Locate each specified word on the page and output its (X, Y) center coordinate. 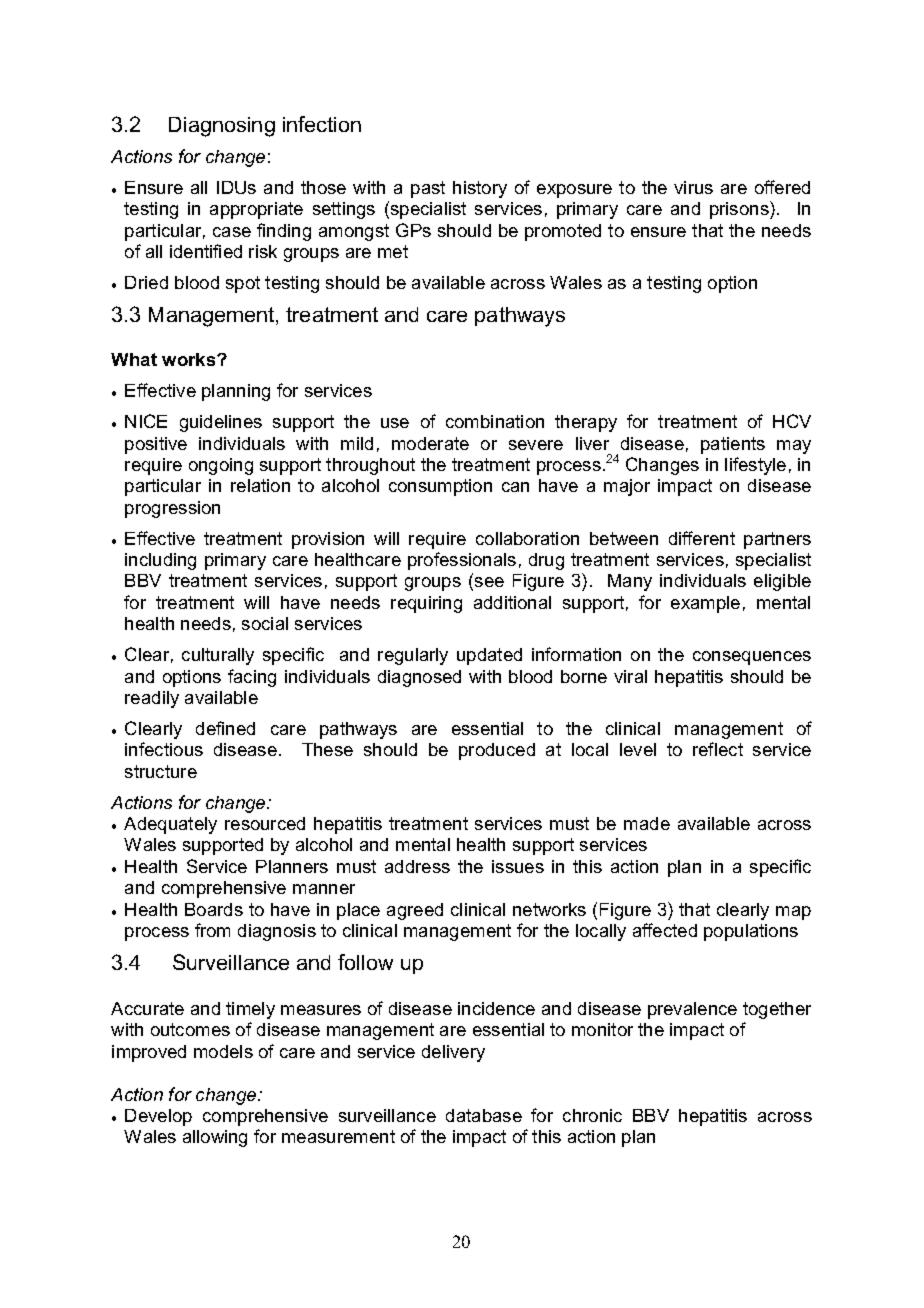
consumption (440, 487)
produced (497, 751)
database (484, 1115)
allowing (215, 1138)
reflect (718, 749)
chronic (592, 1115)
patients (733, 445)
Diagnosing (222, 127)
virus (693, 187)
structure (161, 771)
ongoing (221, 466)
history (480, 189)
